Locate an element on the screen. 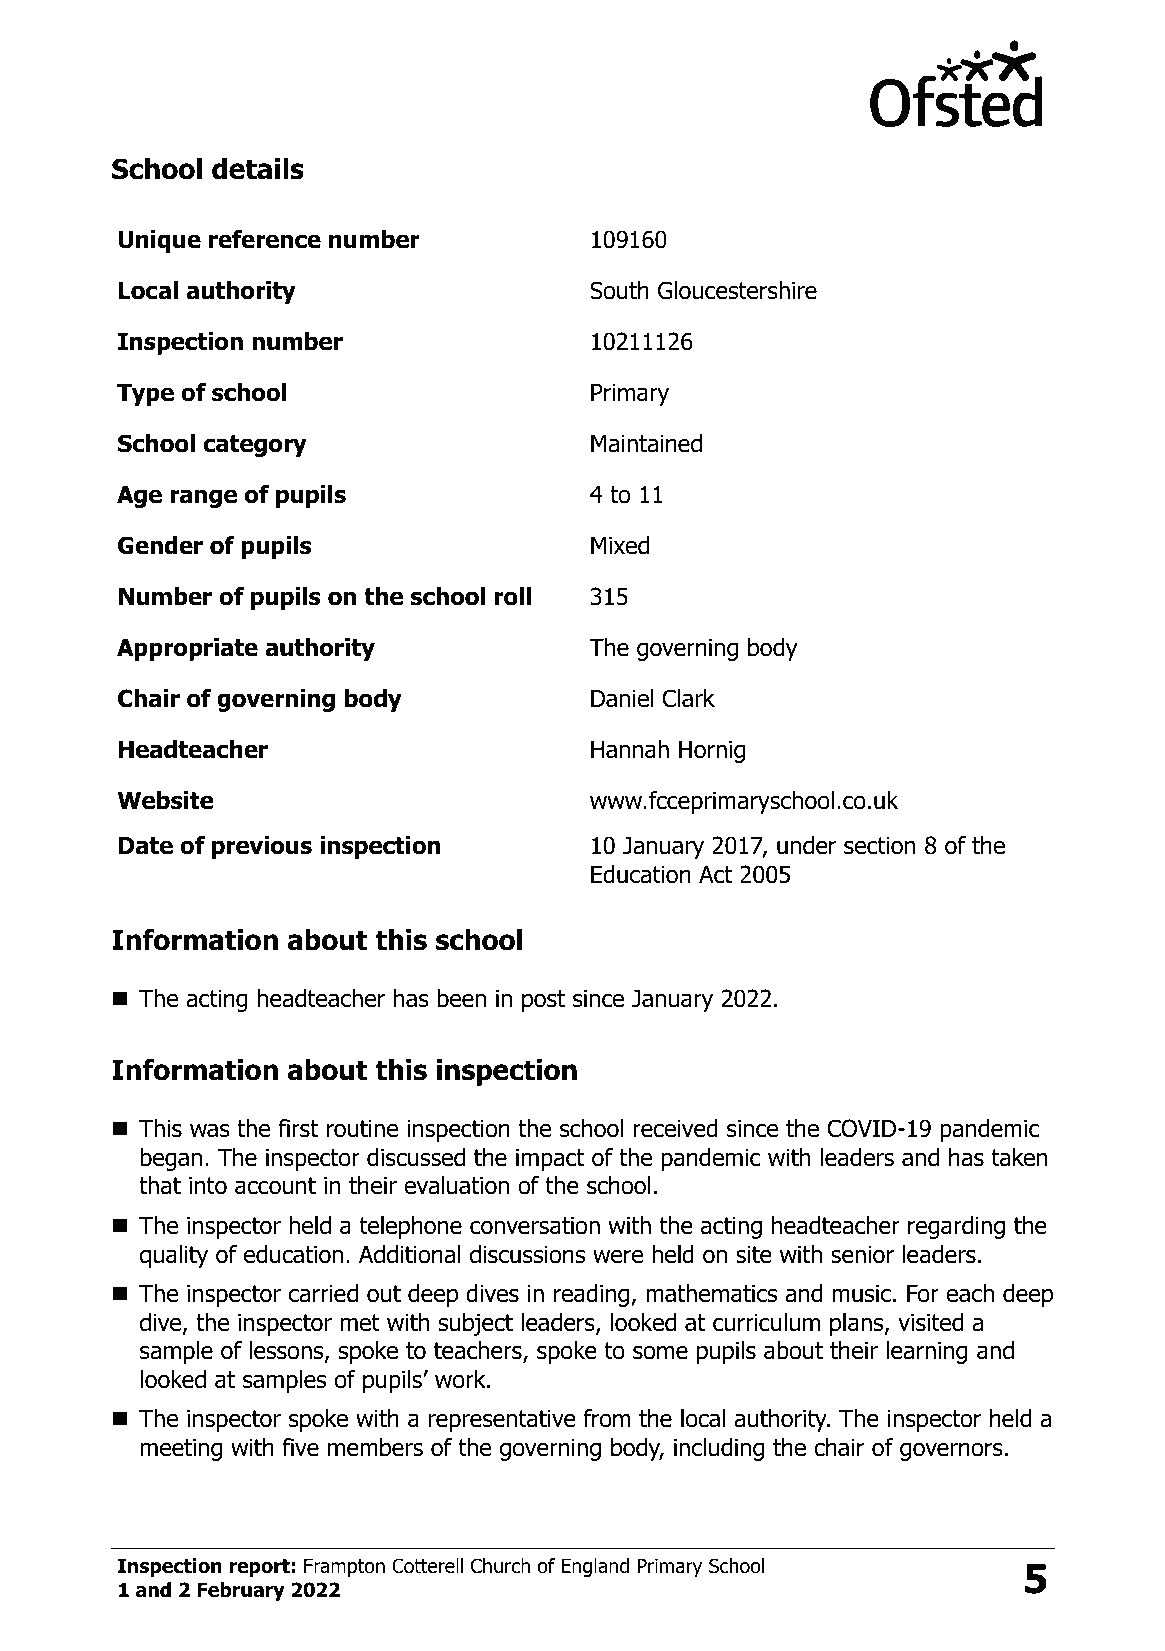 This screenshot has height=1651, width=1165. South is located at coordinates (619, 290).
